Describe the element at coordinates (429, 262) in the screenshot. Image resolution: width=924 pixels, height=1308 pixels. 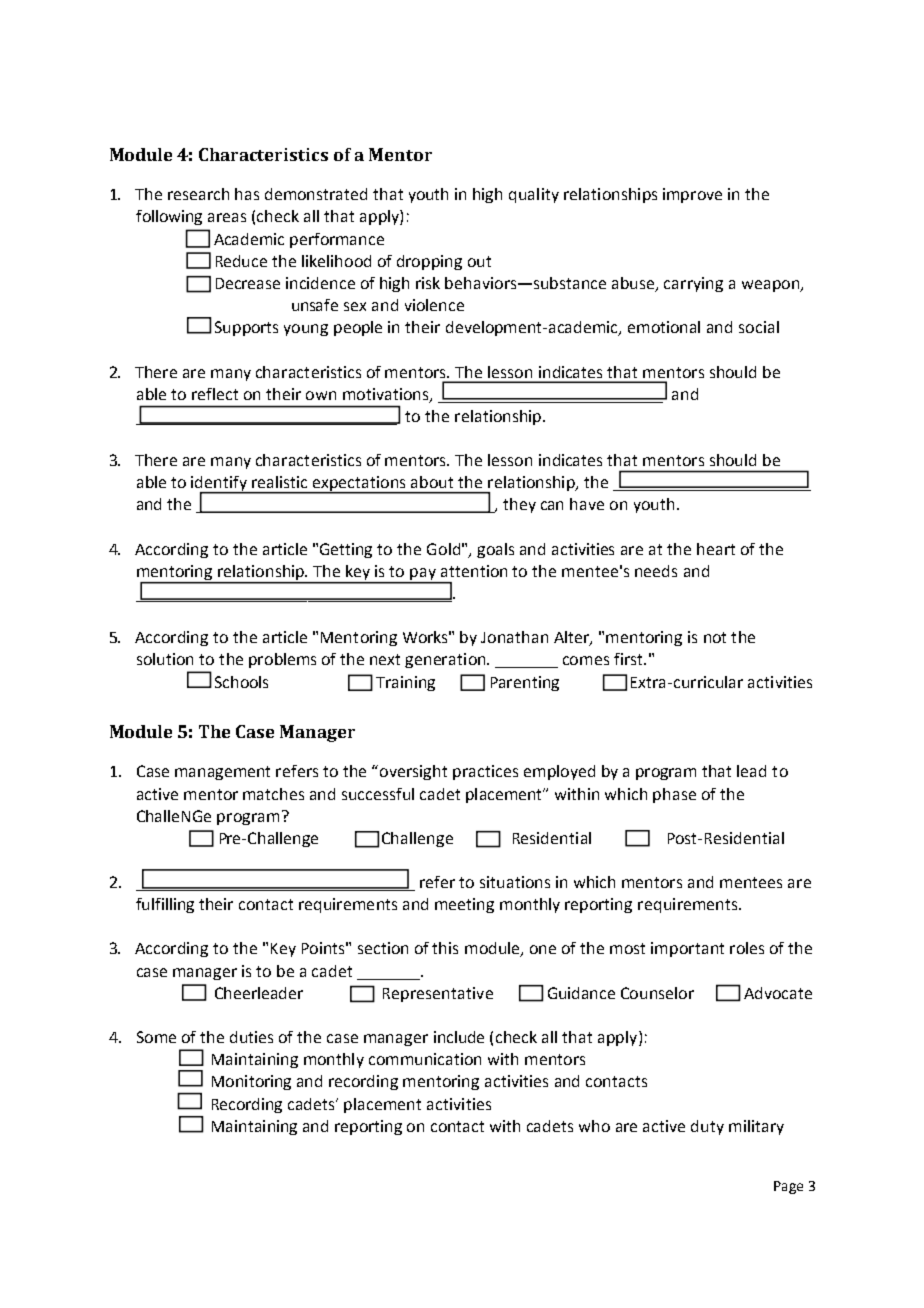
I see `dropping` at that location.
